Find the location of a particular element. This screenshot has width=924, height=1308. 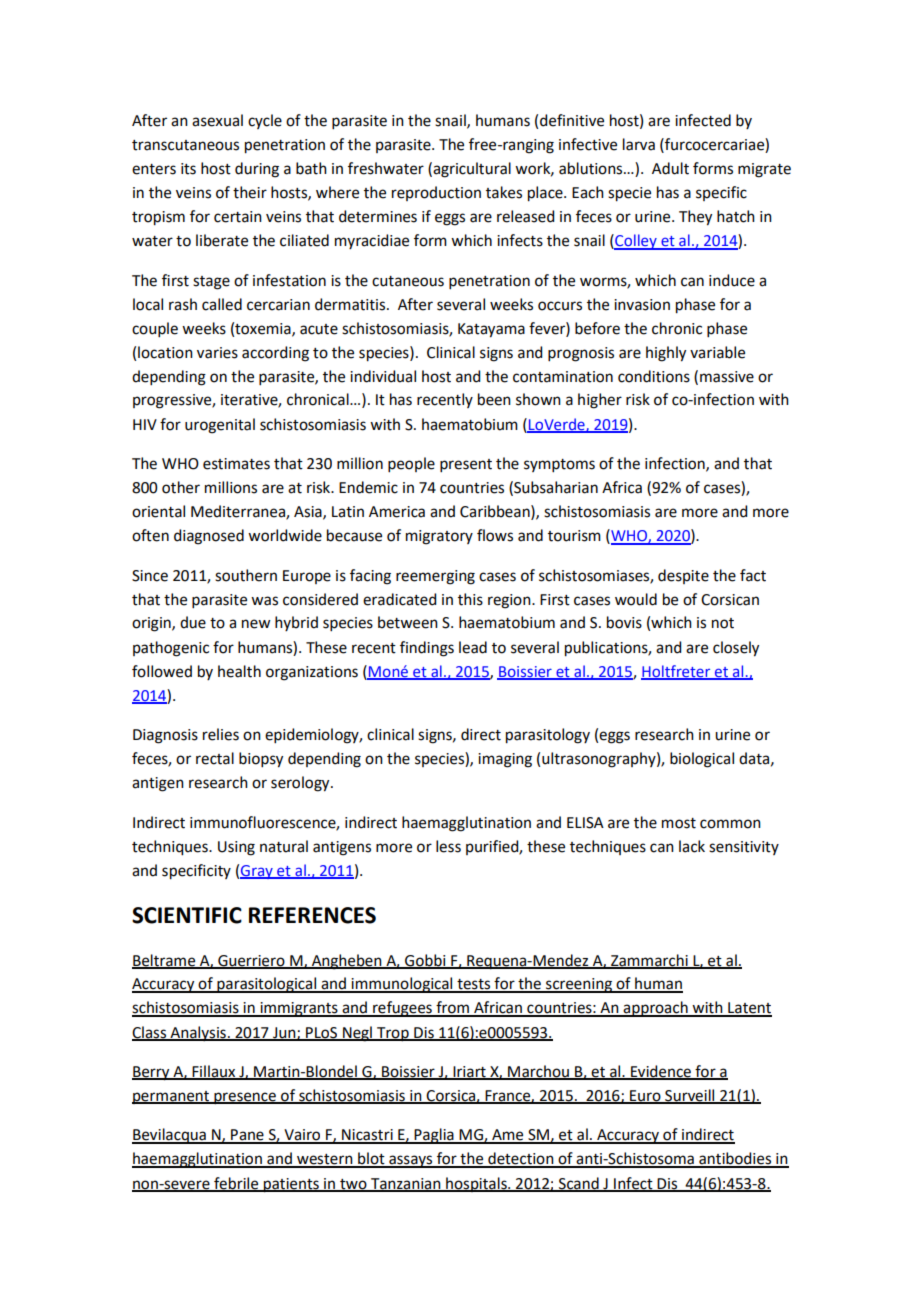

Adult is located at coordinates (670, 168).
